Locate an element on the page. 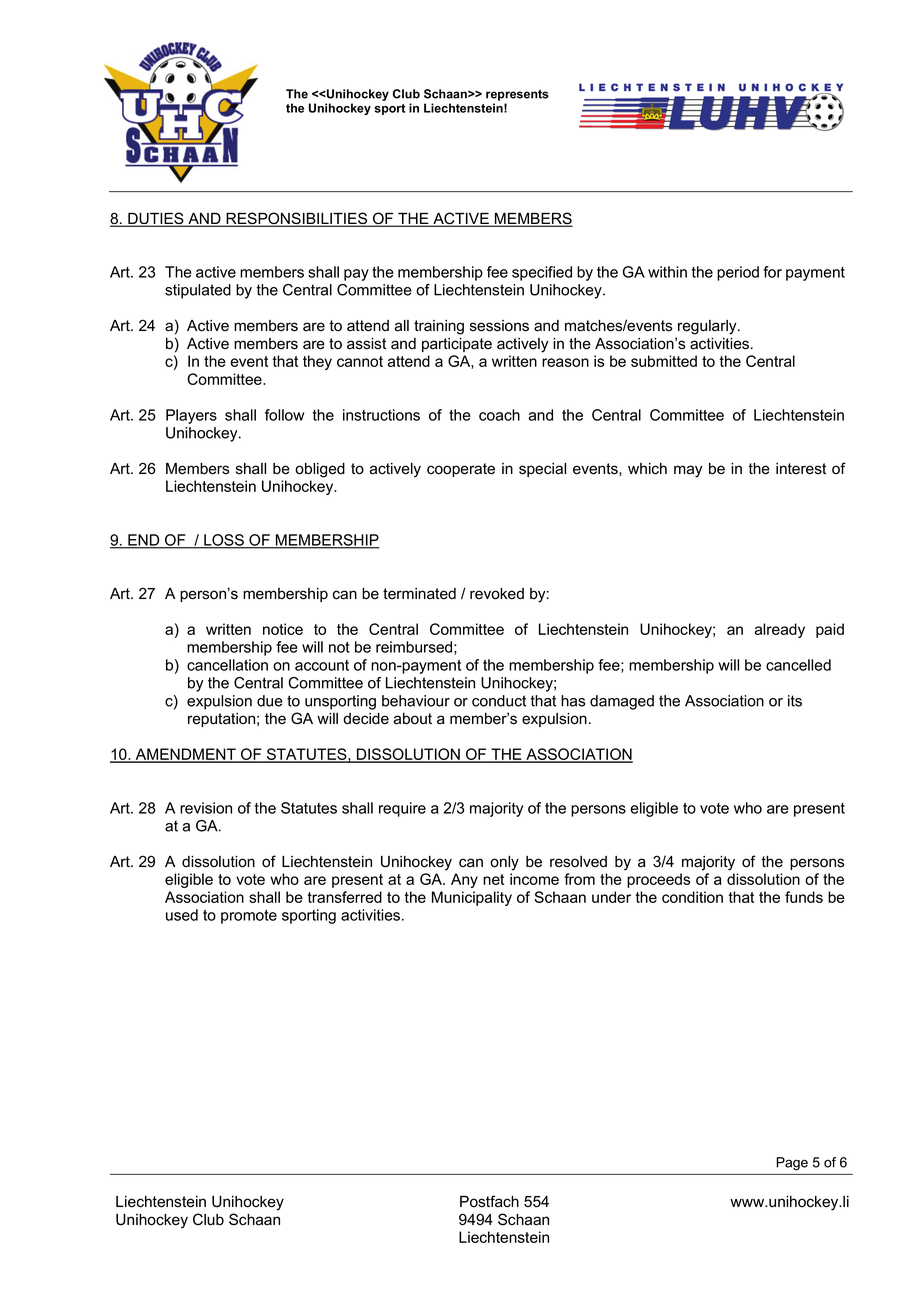 The height and width of the image is (1308, 924). only is located at coordinates (504, 863).
